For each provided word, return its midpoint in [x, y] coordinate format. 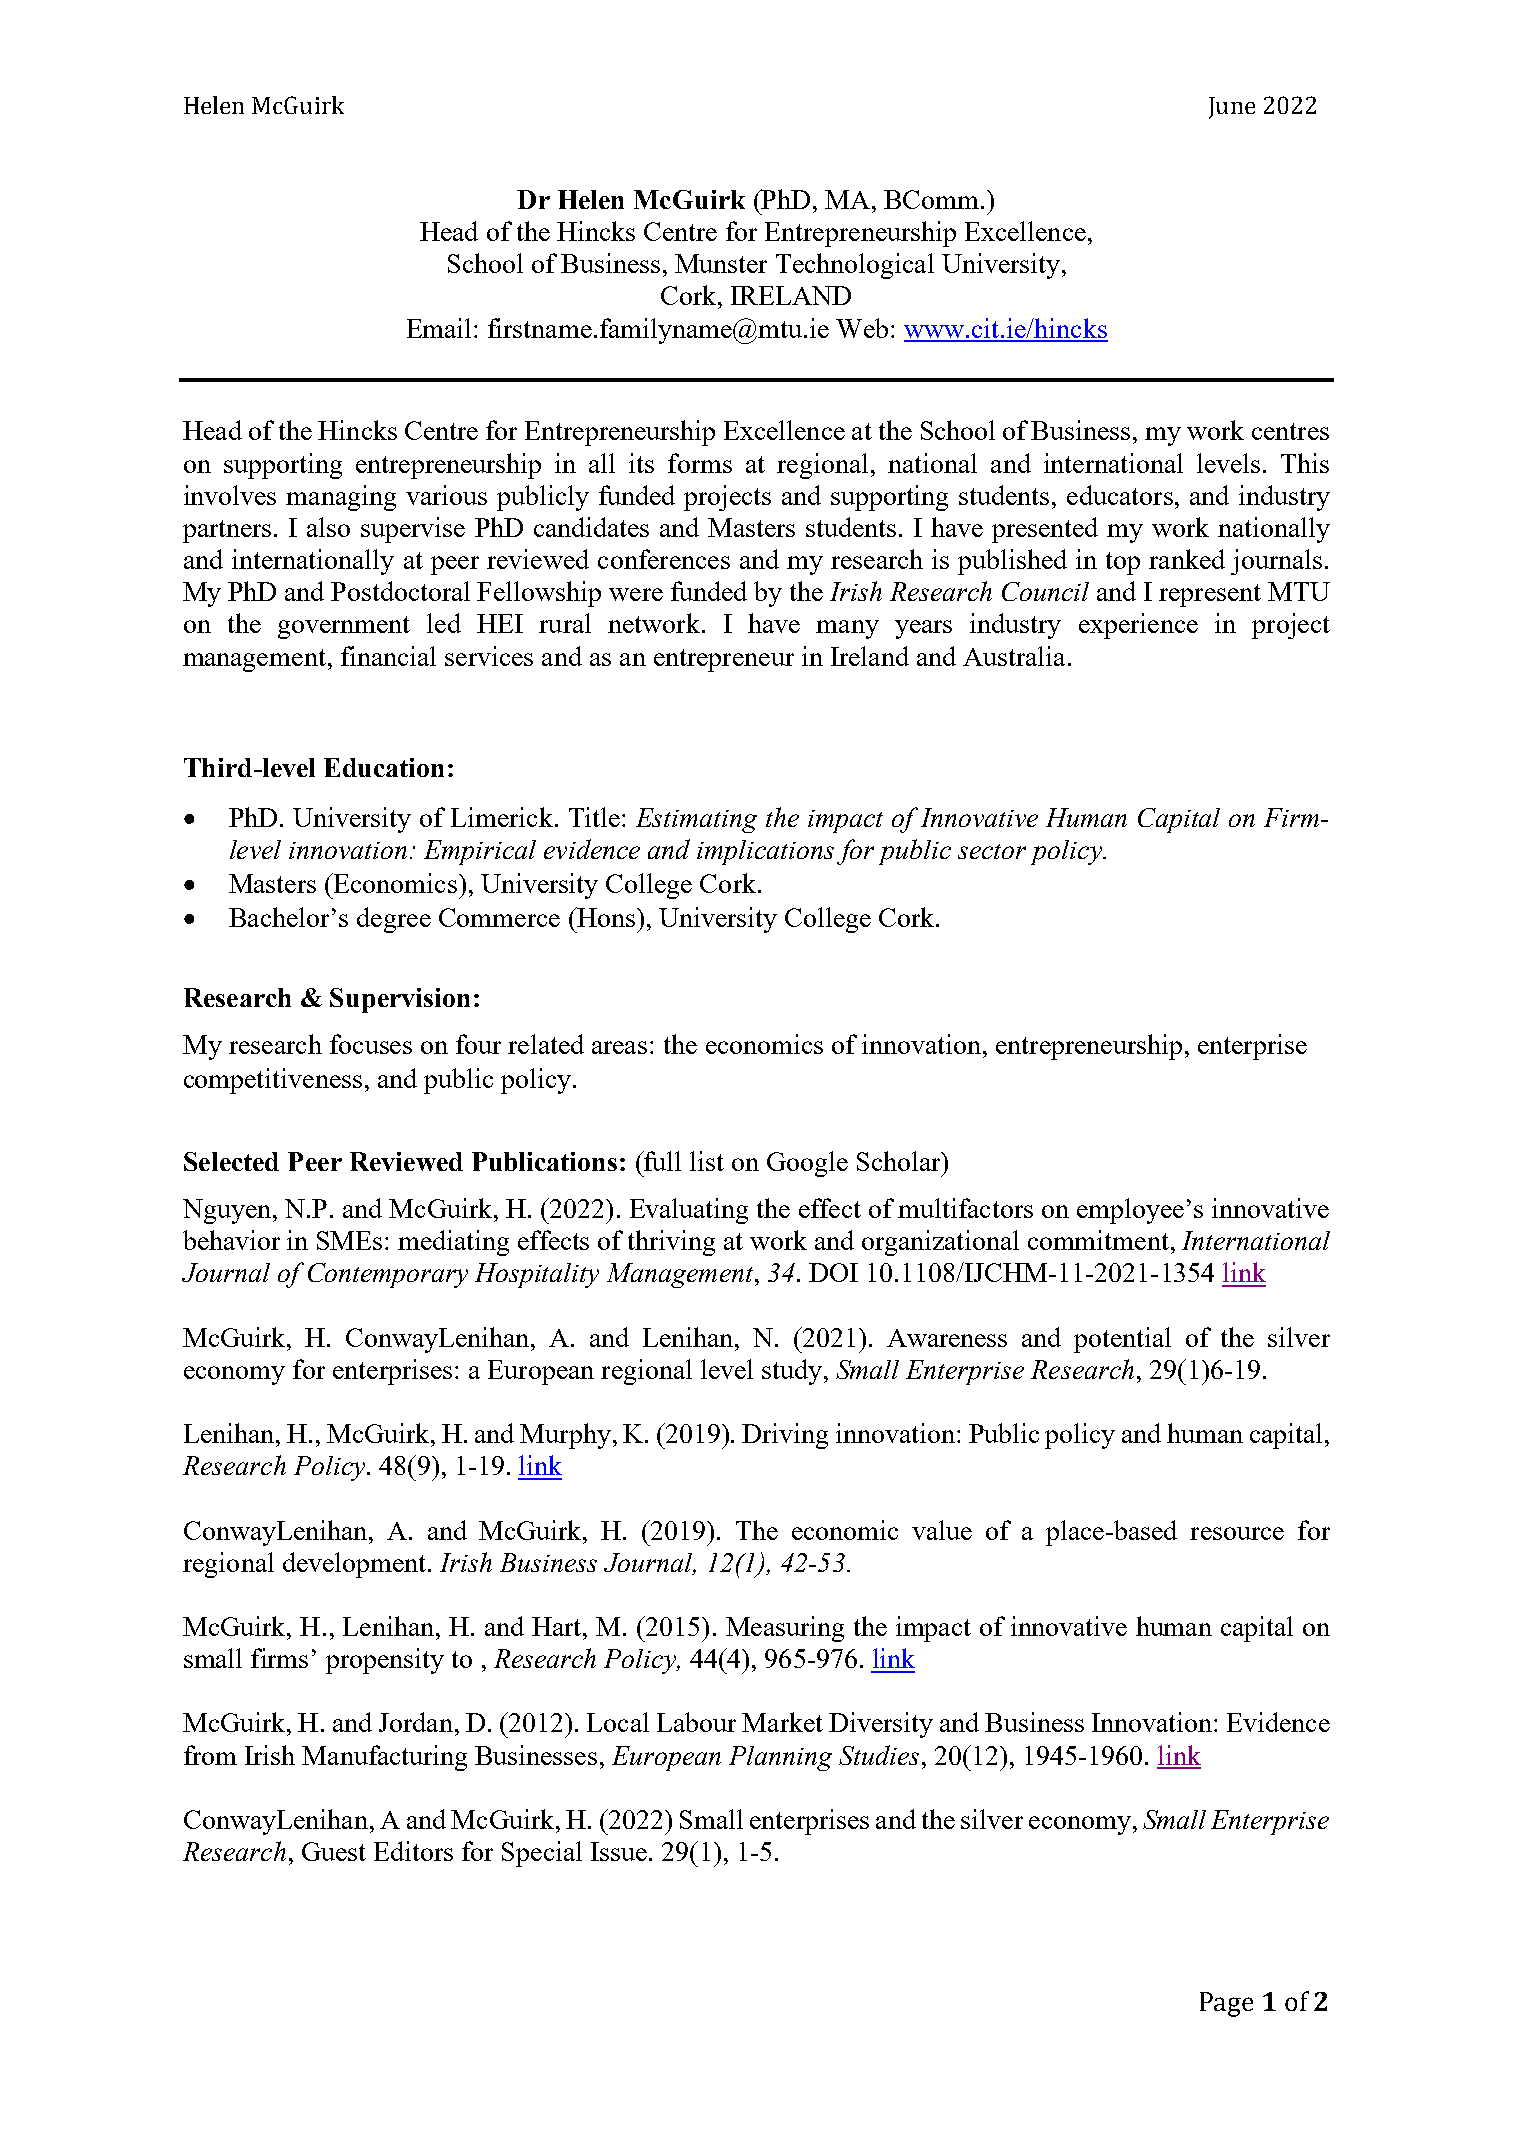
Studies [879, 1755]
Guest [334, 1851]
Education [384, 767]
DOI [833, 1272]
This [1305, 463]
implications [765, 852]
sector [992, 851]
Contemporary [388, 1275]
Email [439, 328]
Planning [780, 1758]
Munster [721, 263]
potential [1122, 1340]
